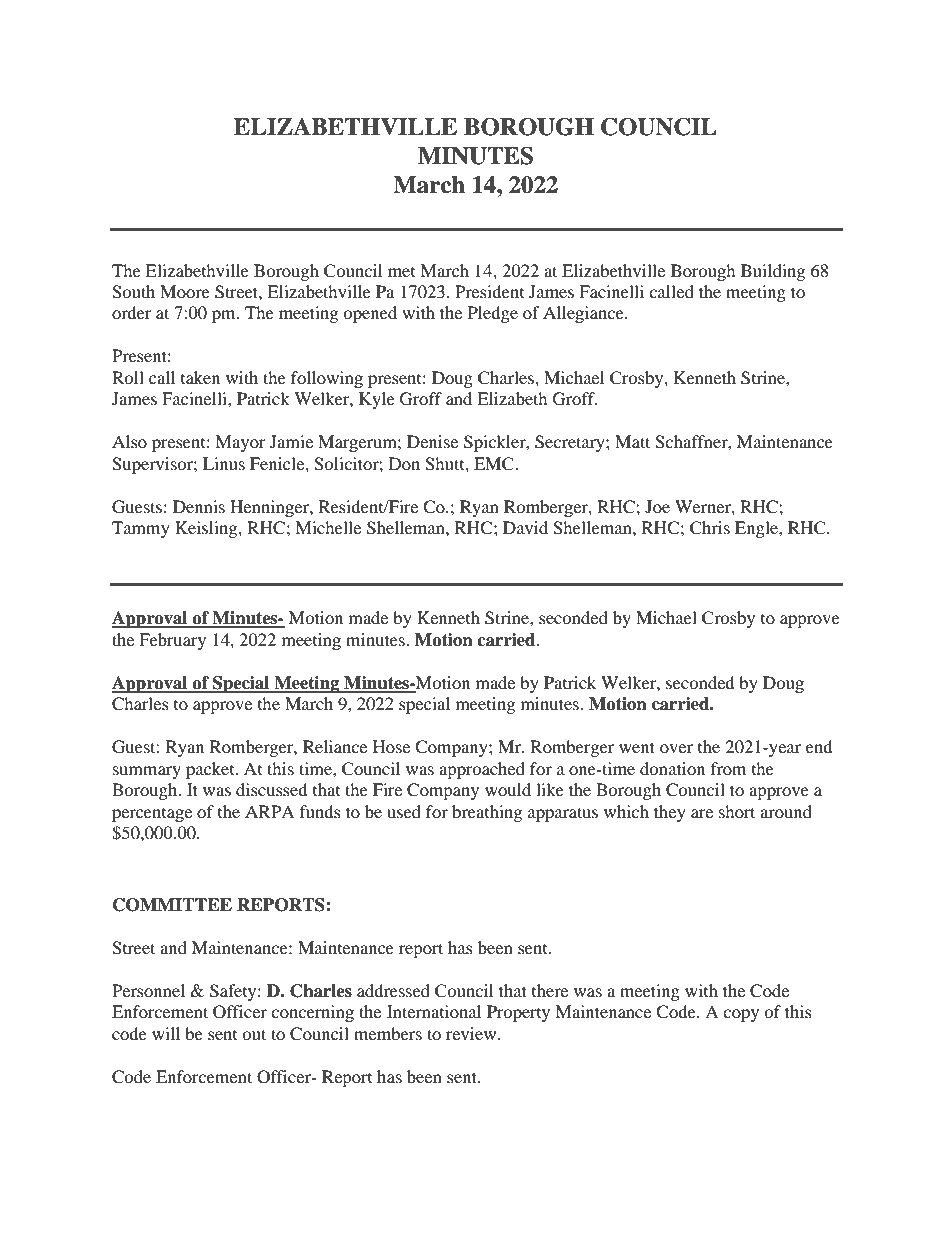  Describe the element at coordinates (166, 1033) in the screenshot. I see `will` at that location.
